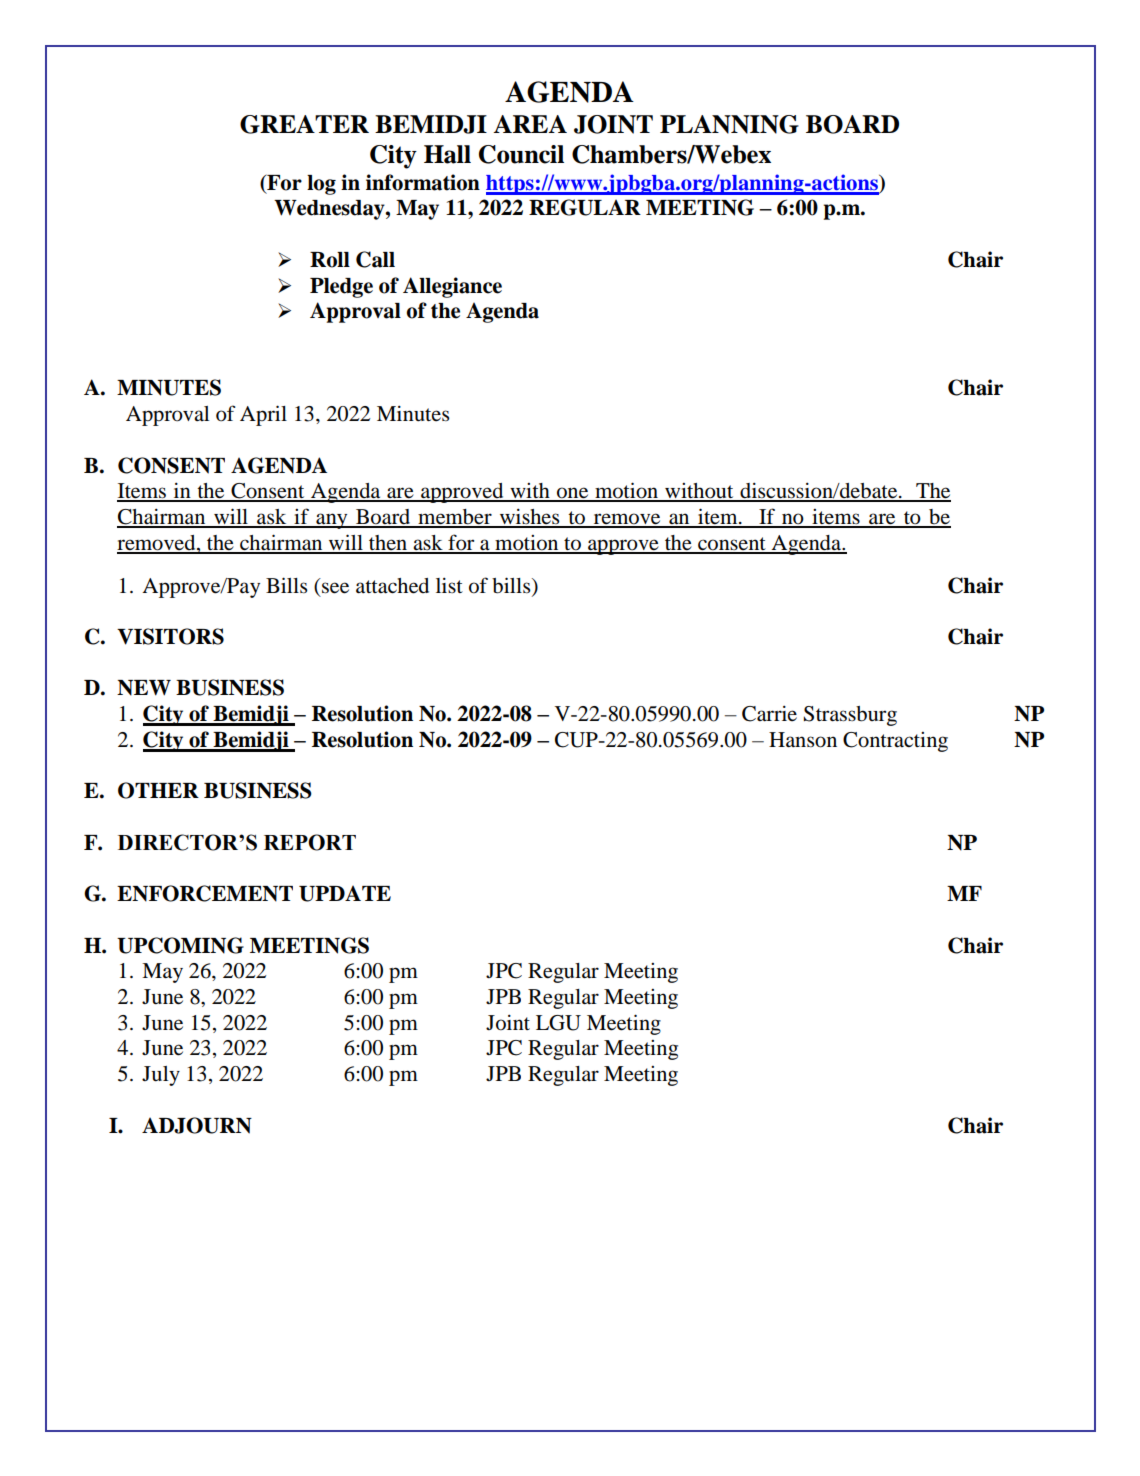 The height and width of the page is (1476, 1140). I want to click on Carrie, so click(769, 713).
